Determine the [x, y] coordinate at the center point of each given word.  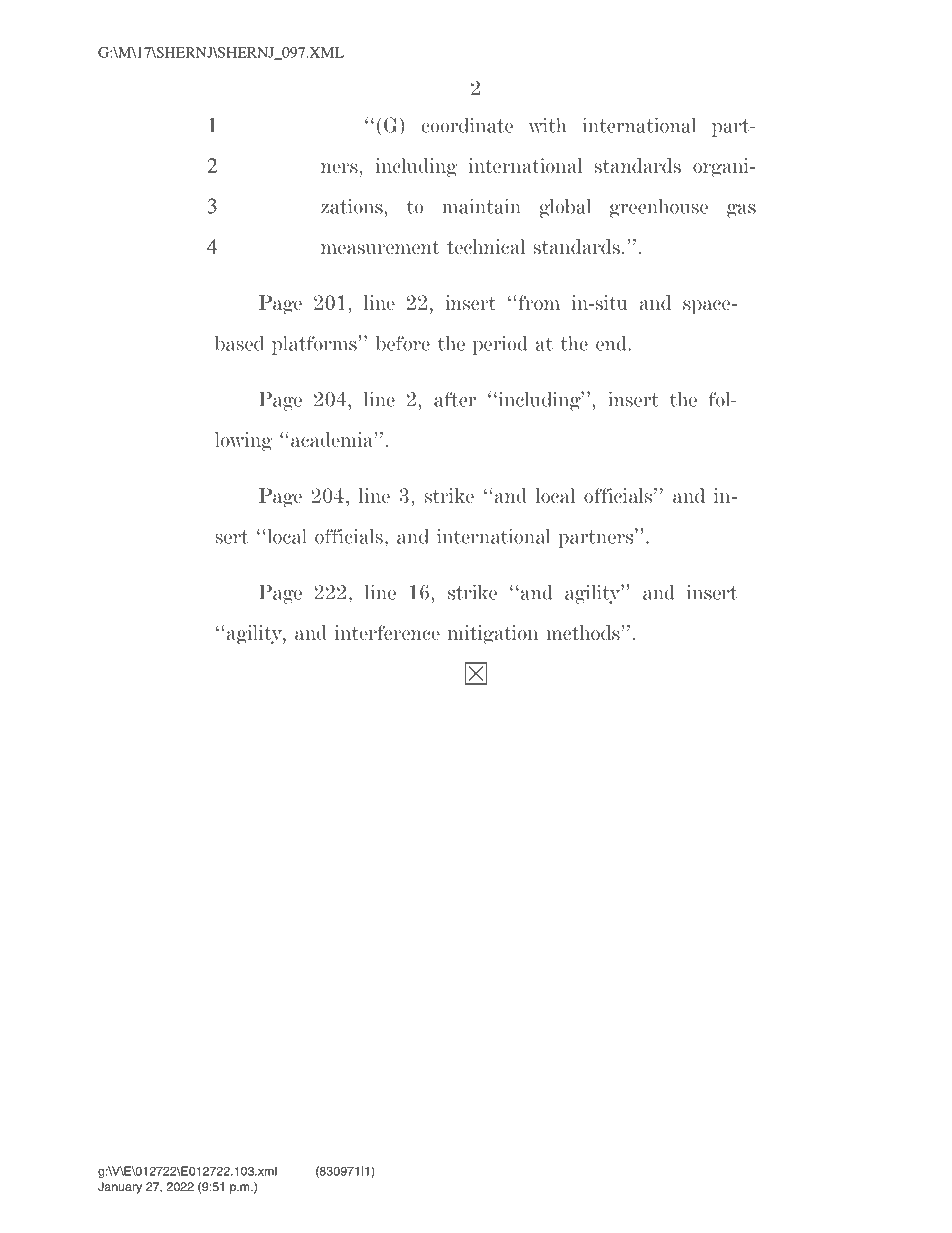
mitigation [493, 635]
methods [583, 632]
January [120, 1188]
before [403, 343]
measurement [380, 247]
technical [486, 246]
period [500, 345]
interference [387, 632]
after [455, 399]
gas [741, 211]
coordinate [467, 125]
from [539, 302]
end [611, 343]
